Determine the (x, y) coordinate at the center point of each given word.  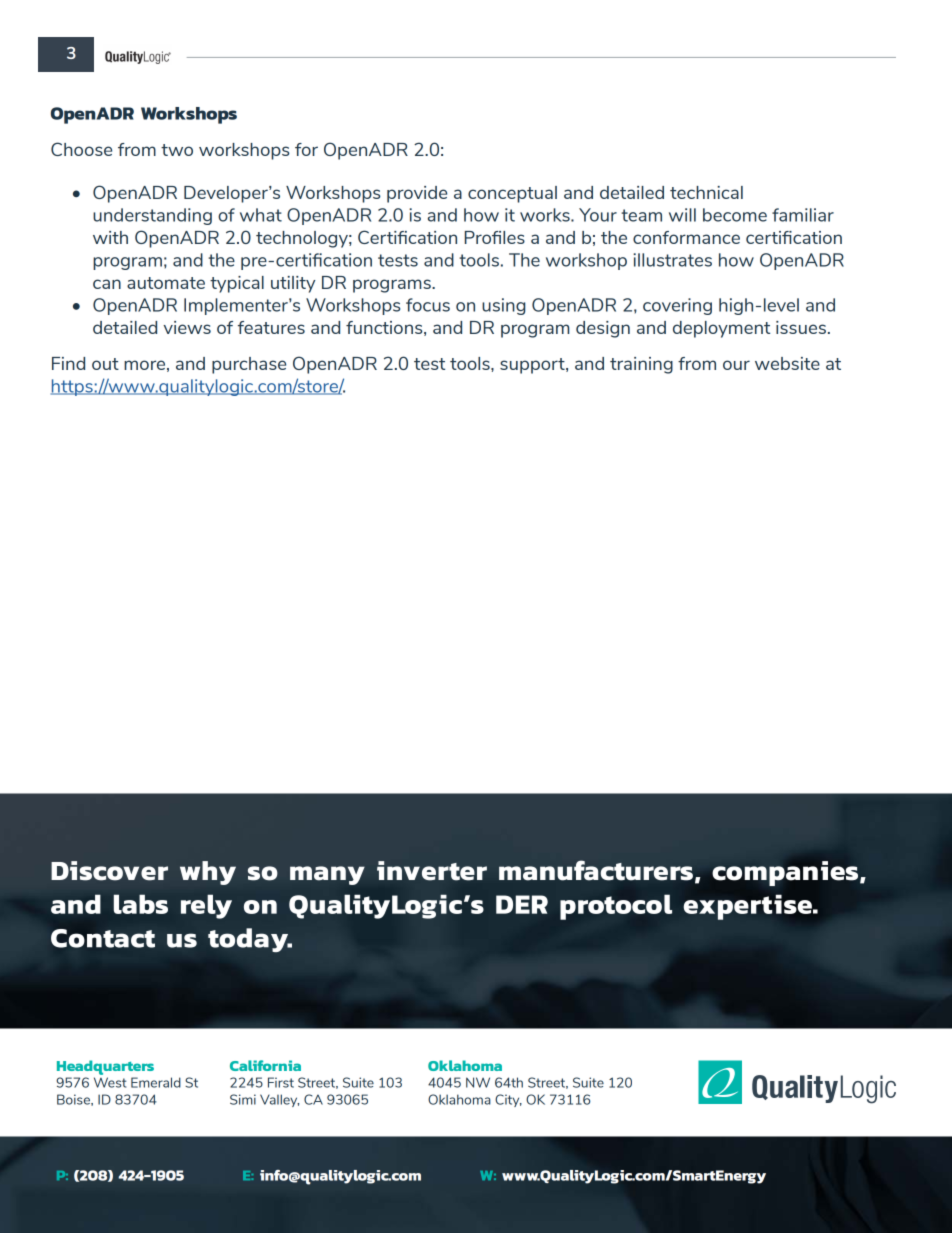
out (105, 364)
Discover (109, 871)
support (533, 366)
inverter (432, 871)
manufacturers (596, 870)
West (110, 1082)
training (641, 365)
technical (706, 192)
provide (417, 194)
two (177, 150)
